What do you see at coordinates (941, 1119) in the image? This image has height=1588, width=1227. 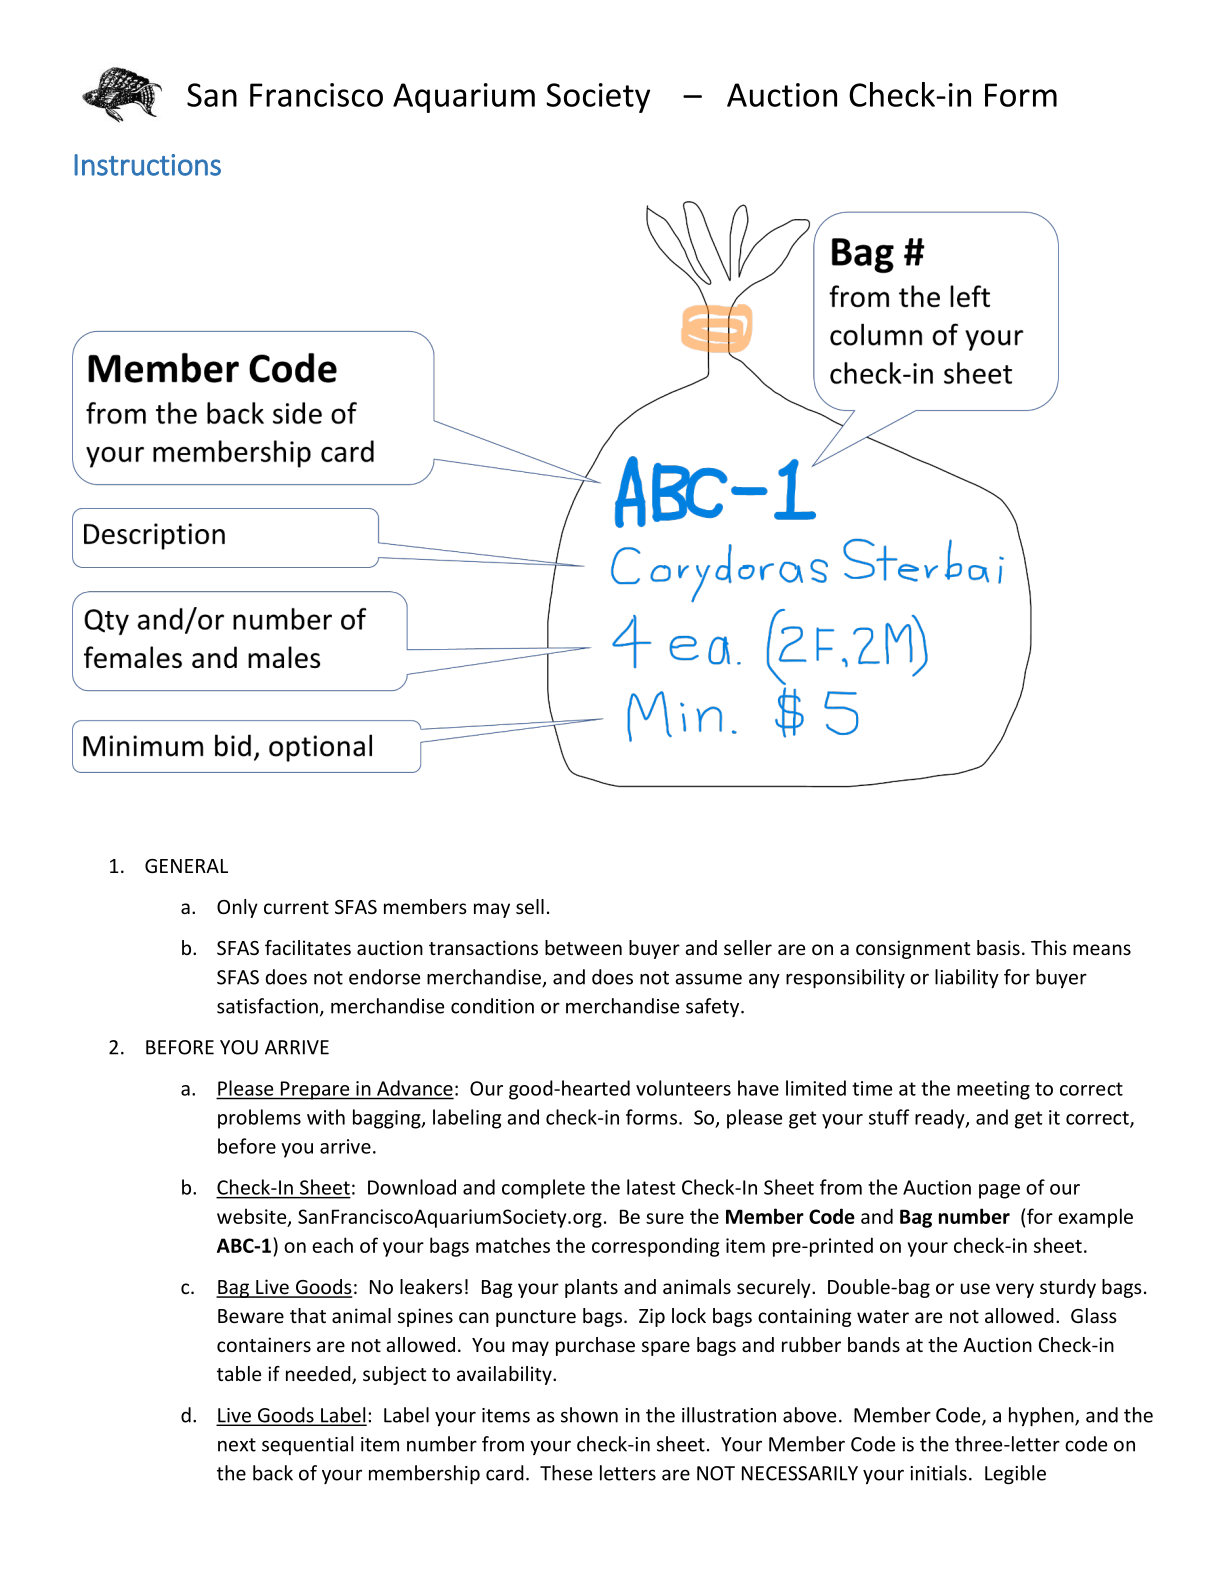 I see `ready` at bounding box center [941, 1119].
